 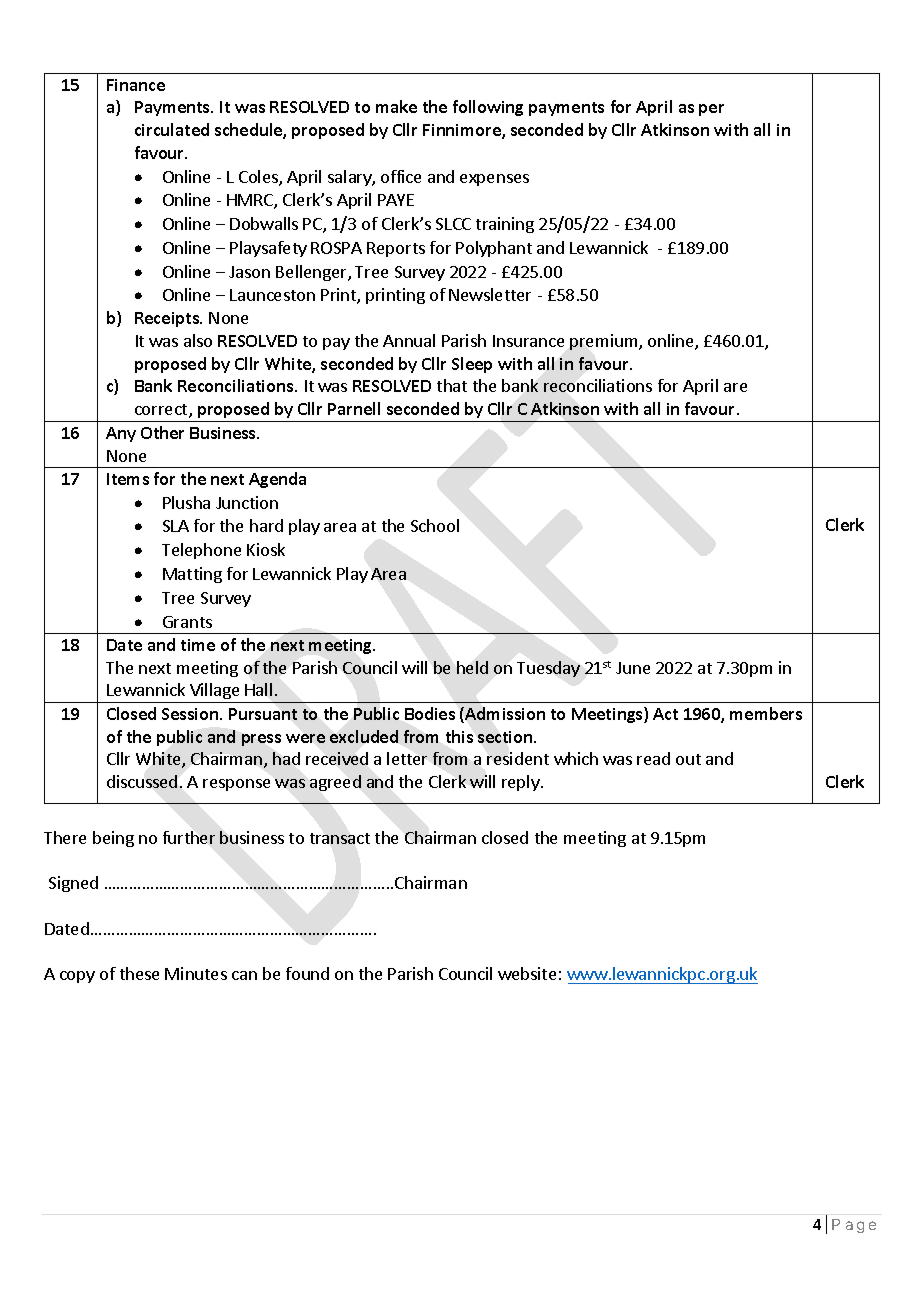 I want to click on June, so click(x=633, y=668).
